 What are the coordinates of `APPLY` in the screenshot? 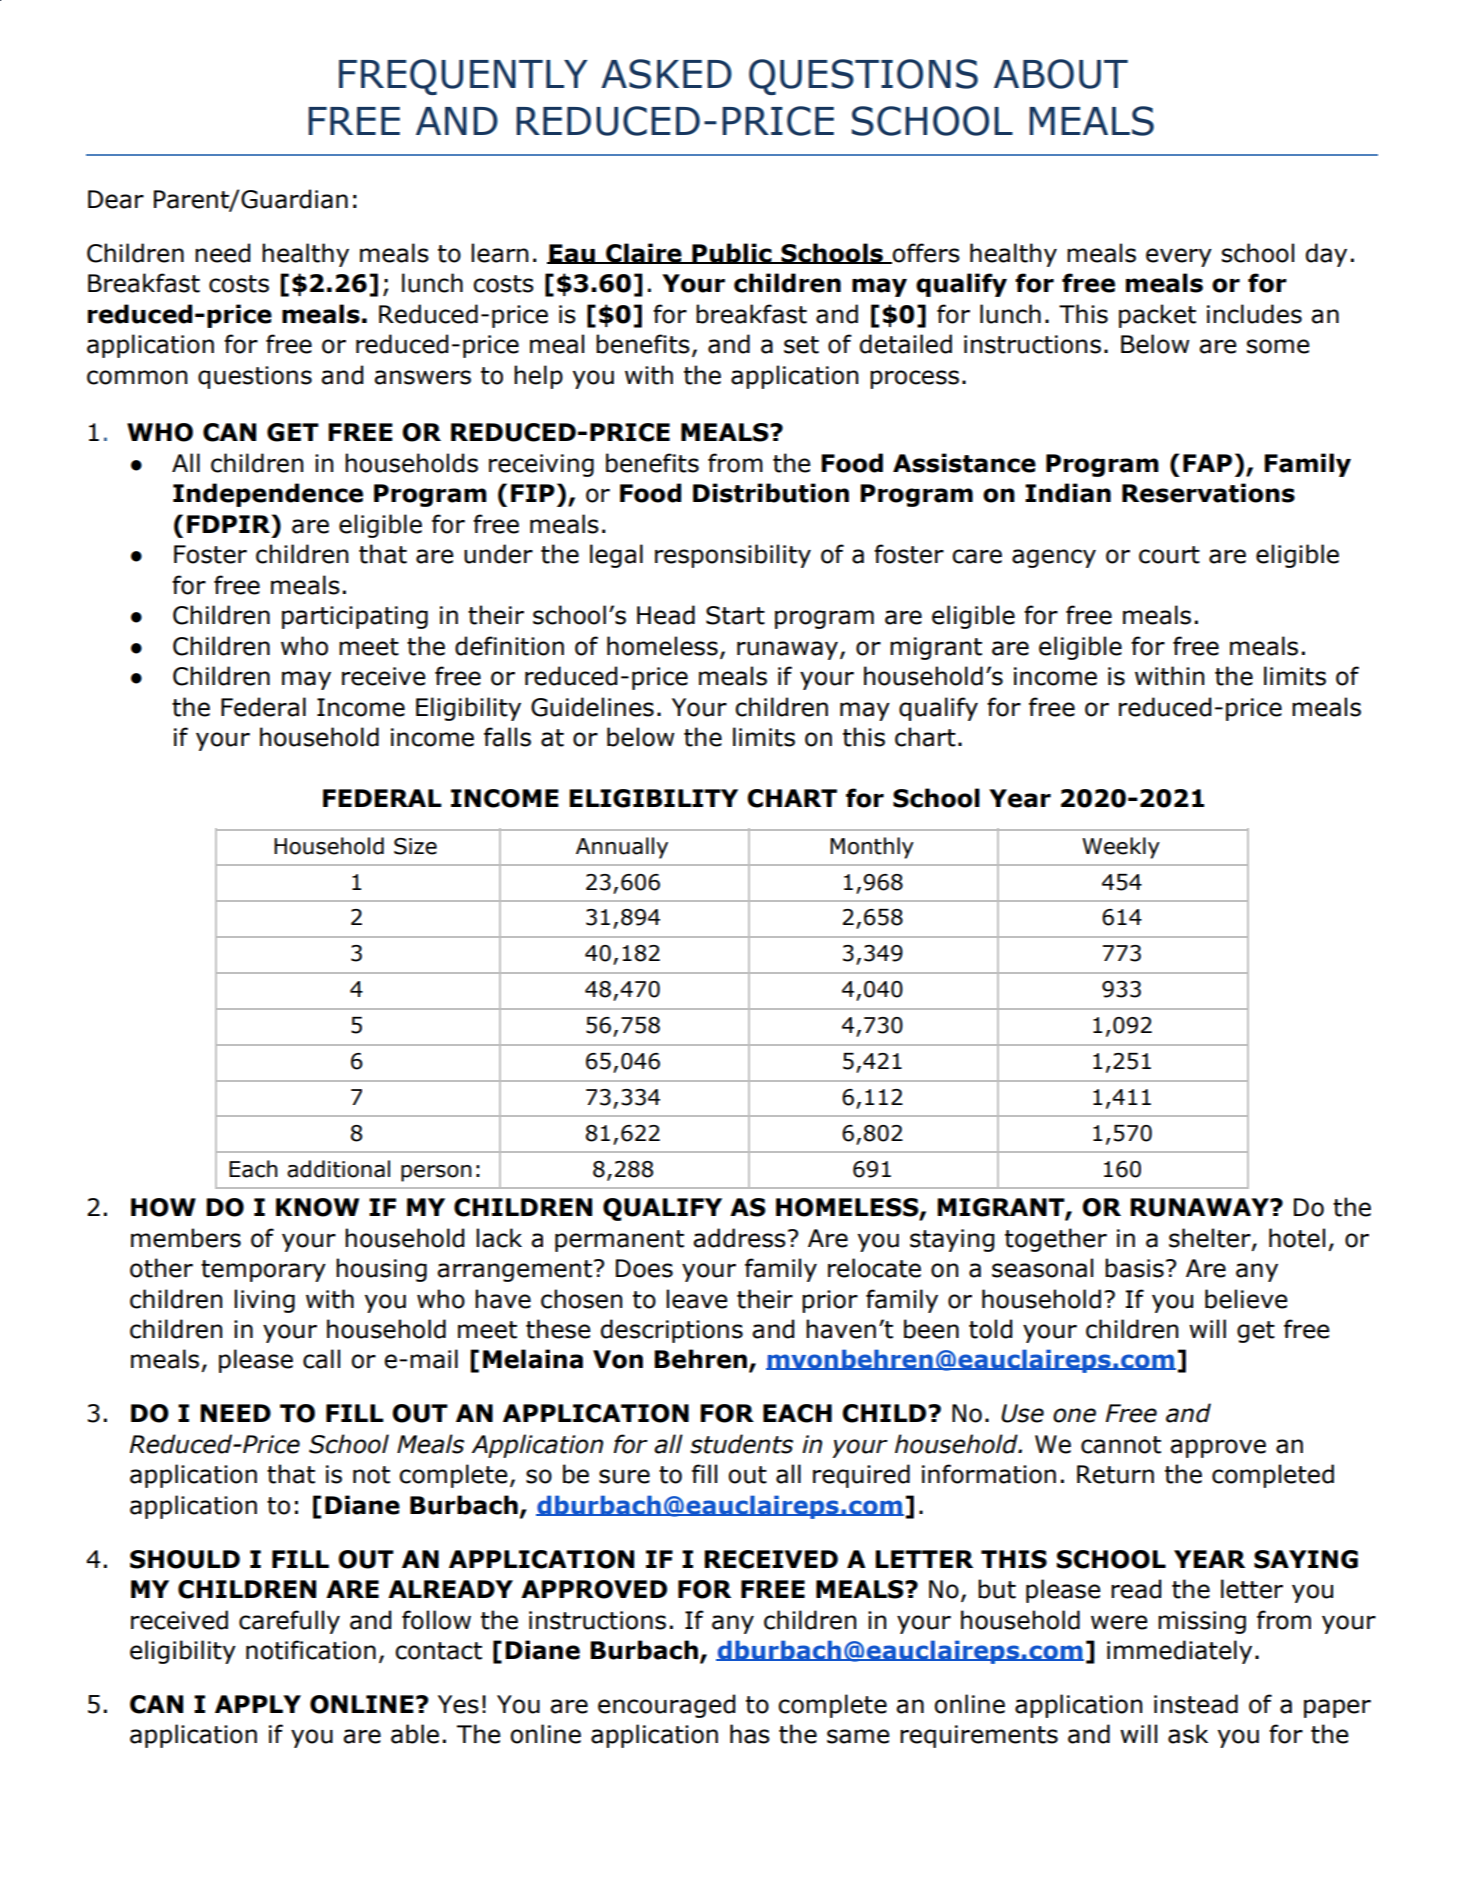 It's located at (258, 1704).
